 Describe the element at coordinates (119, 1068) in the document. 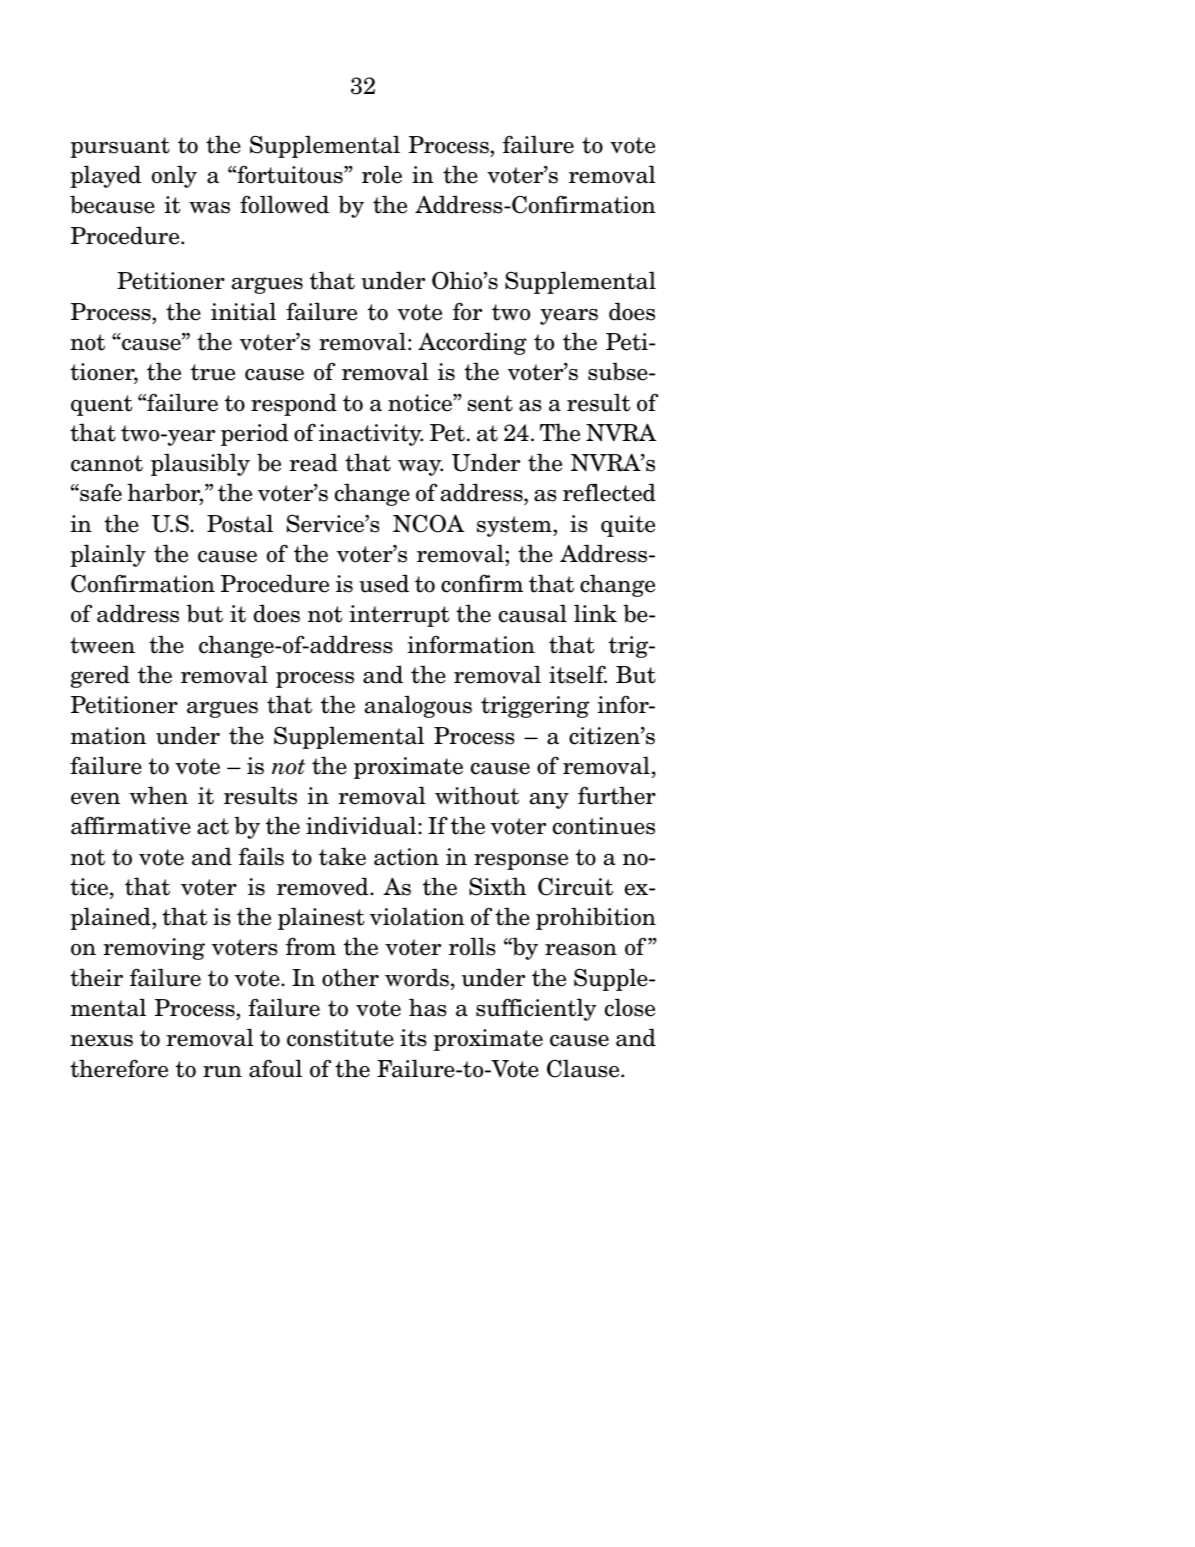

I see `therefore` at that location.
